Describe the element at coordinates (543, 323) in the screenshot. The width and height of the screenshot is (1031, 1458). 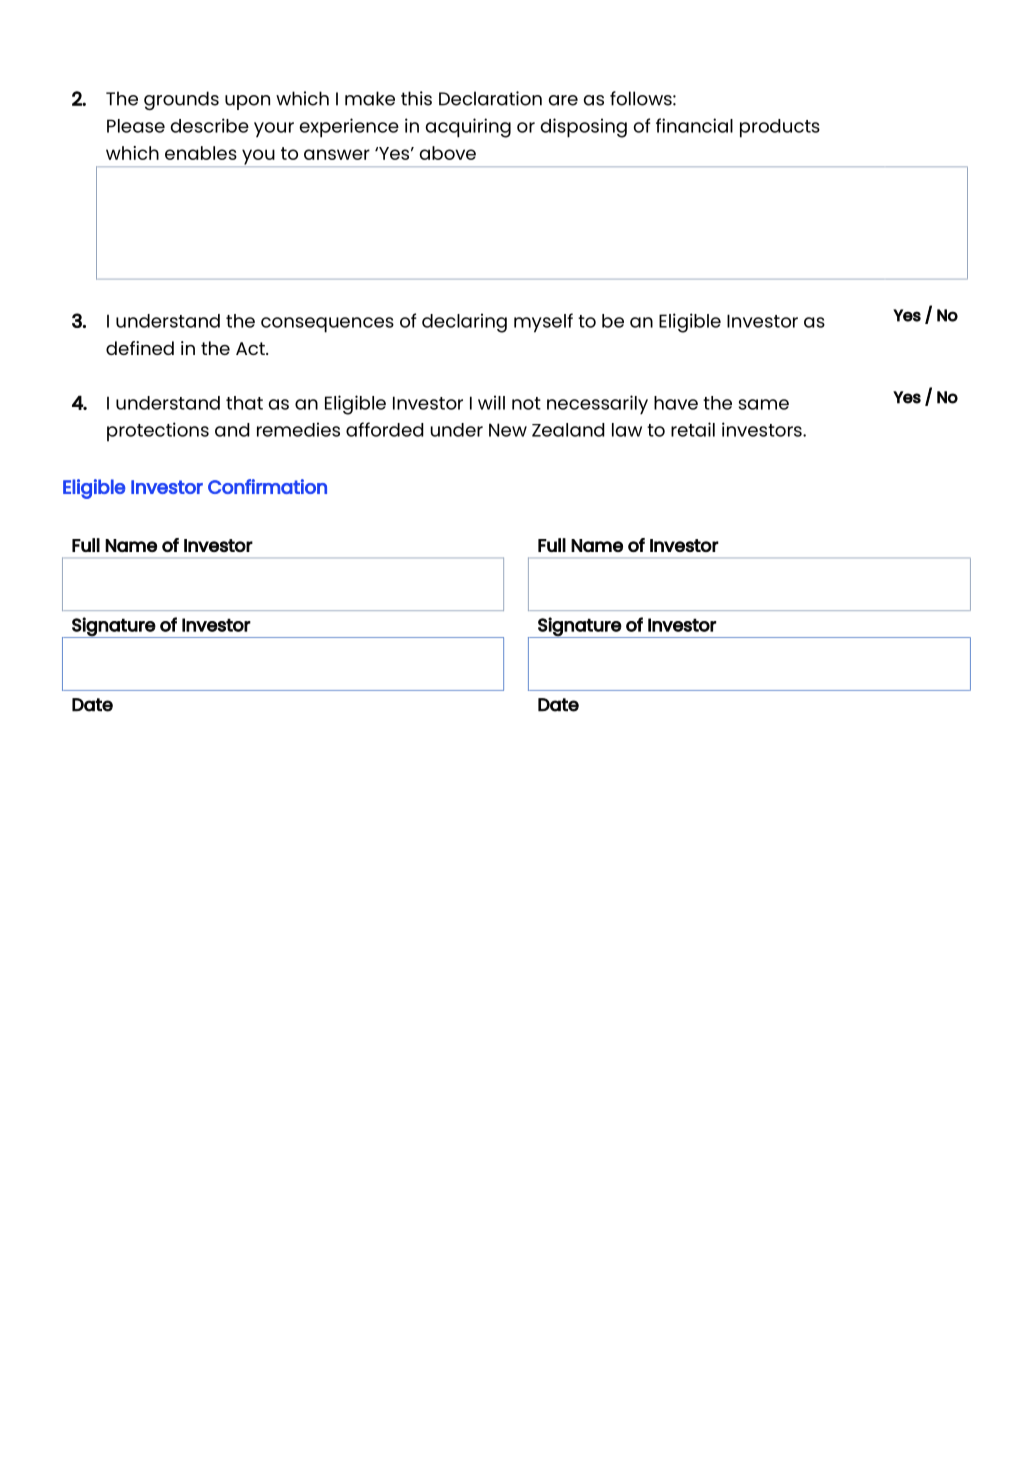
I see `myself` at that location.
